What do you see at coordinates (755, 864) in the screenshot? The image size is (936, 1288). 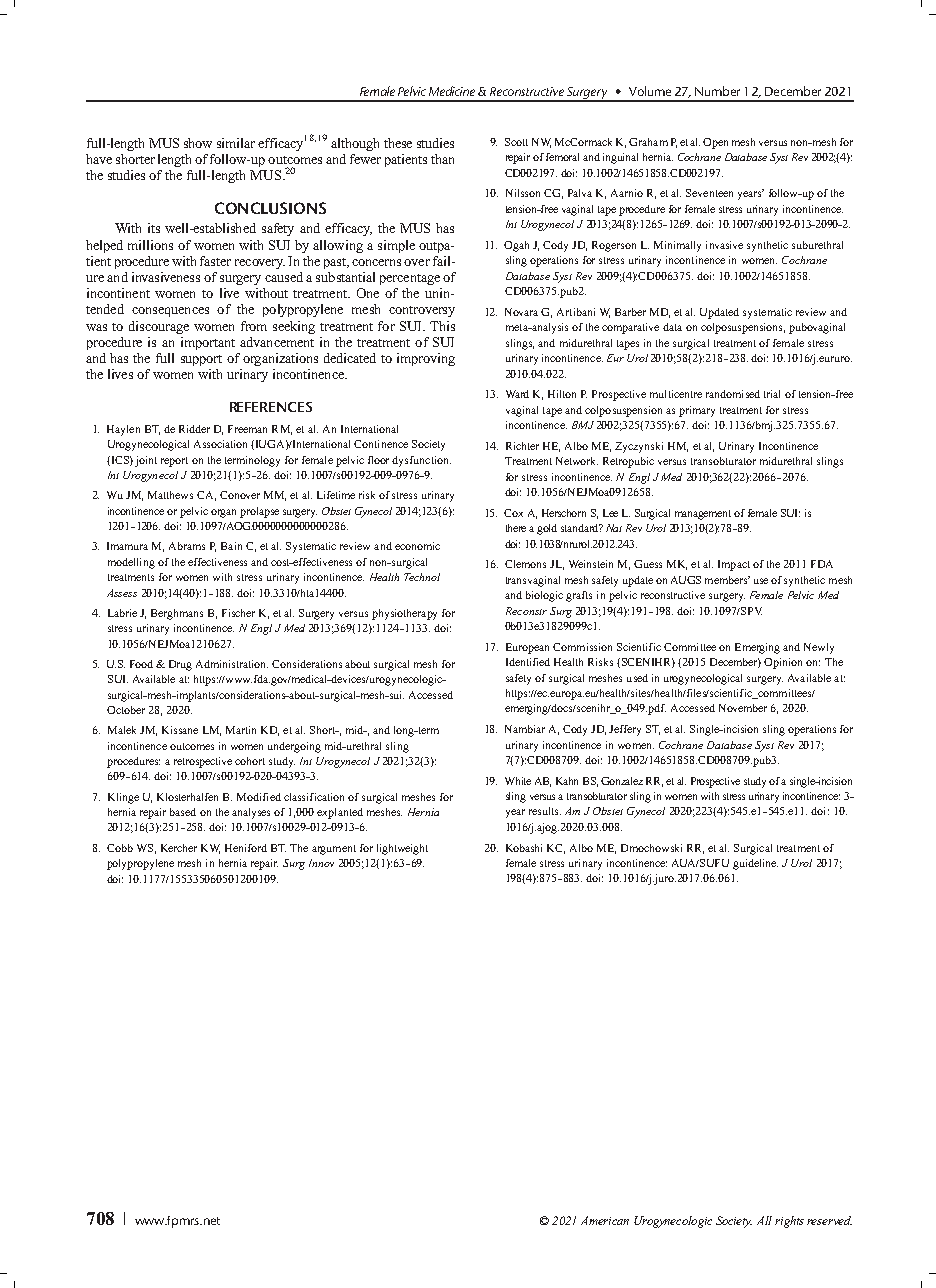 I see `guideline` at bounding box center [755, 864].
